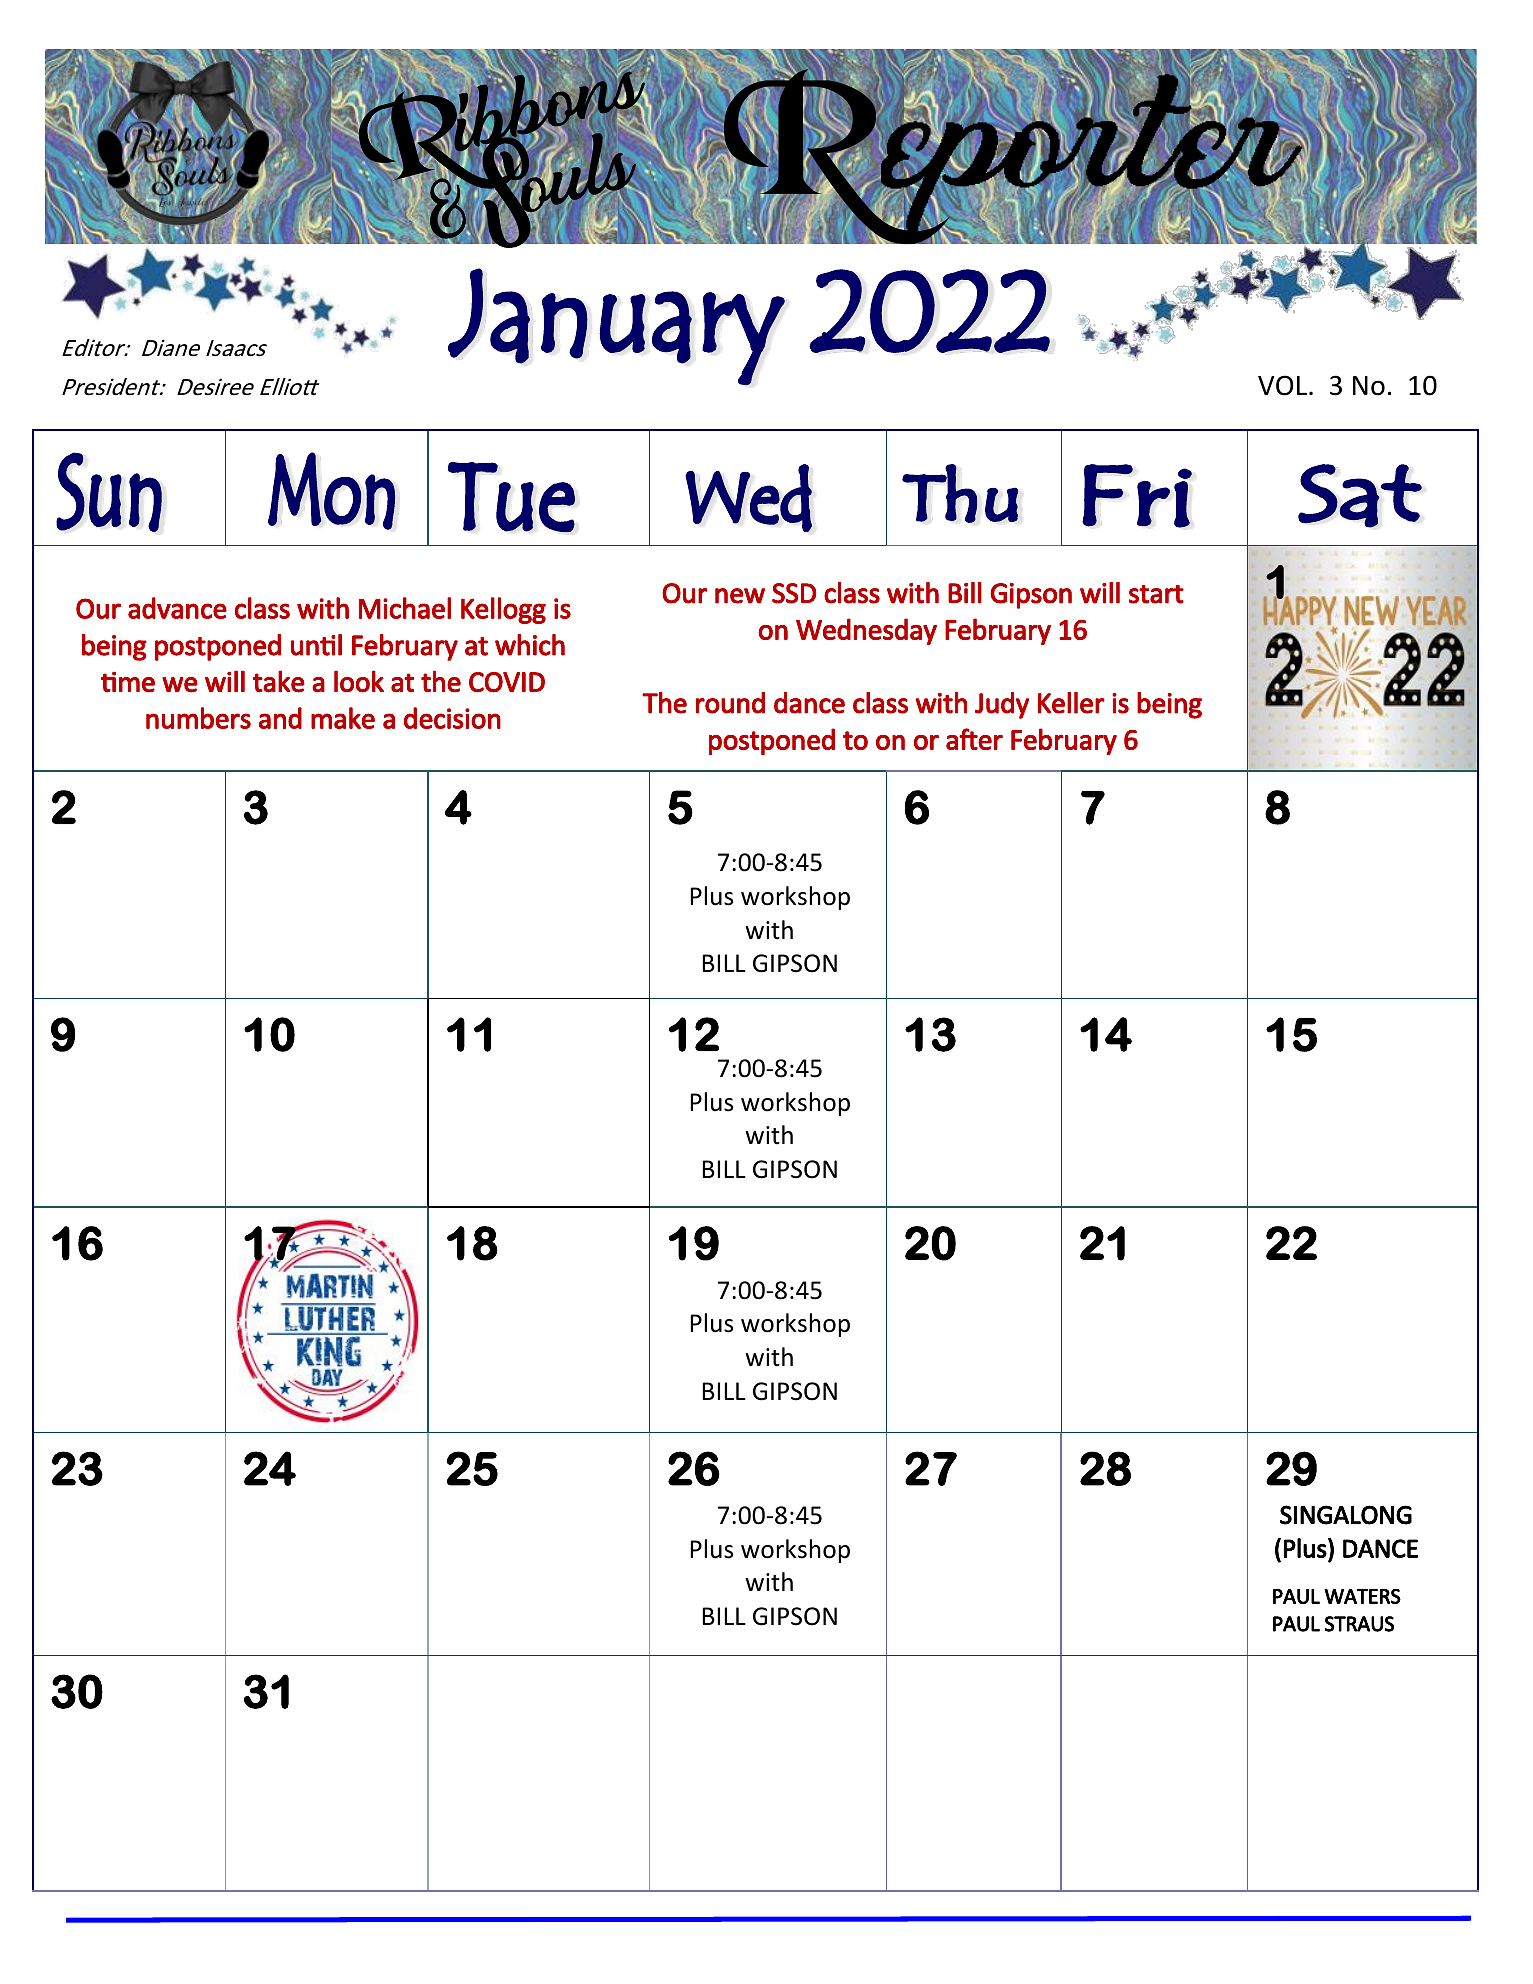 The image size is (1533, 1984). What do you see at coordinates (280, 718) in the document?
I see `and` at bounding box center [280, 718].
